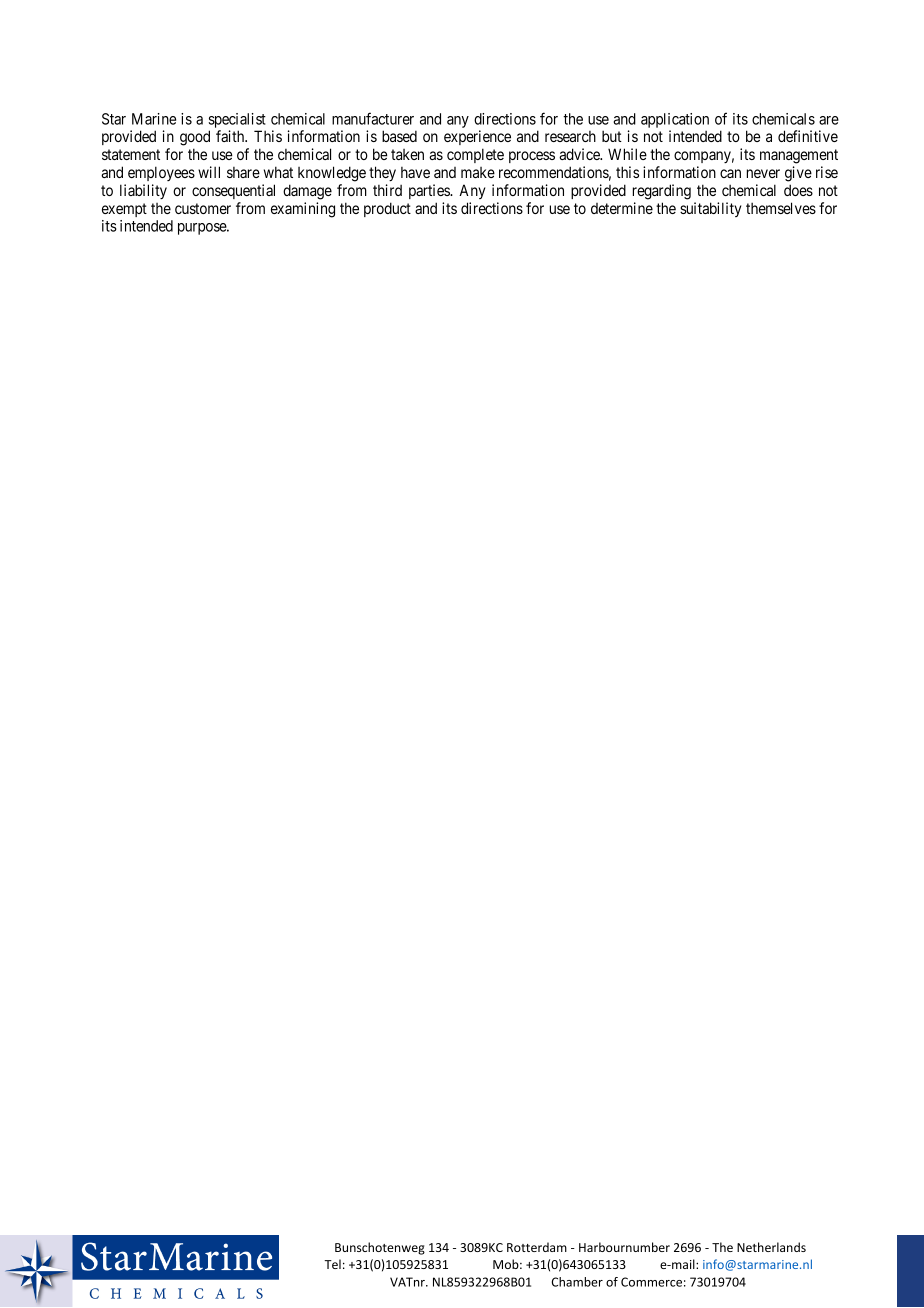  I want to click on Rotterdam, so click(537, 1247).
